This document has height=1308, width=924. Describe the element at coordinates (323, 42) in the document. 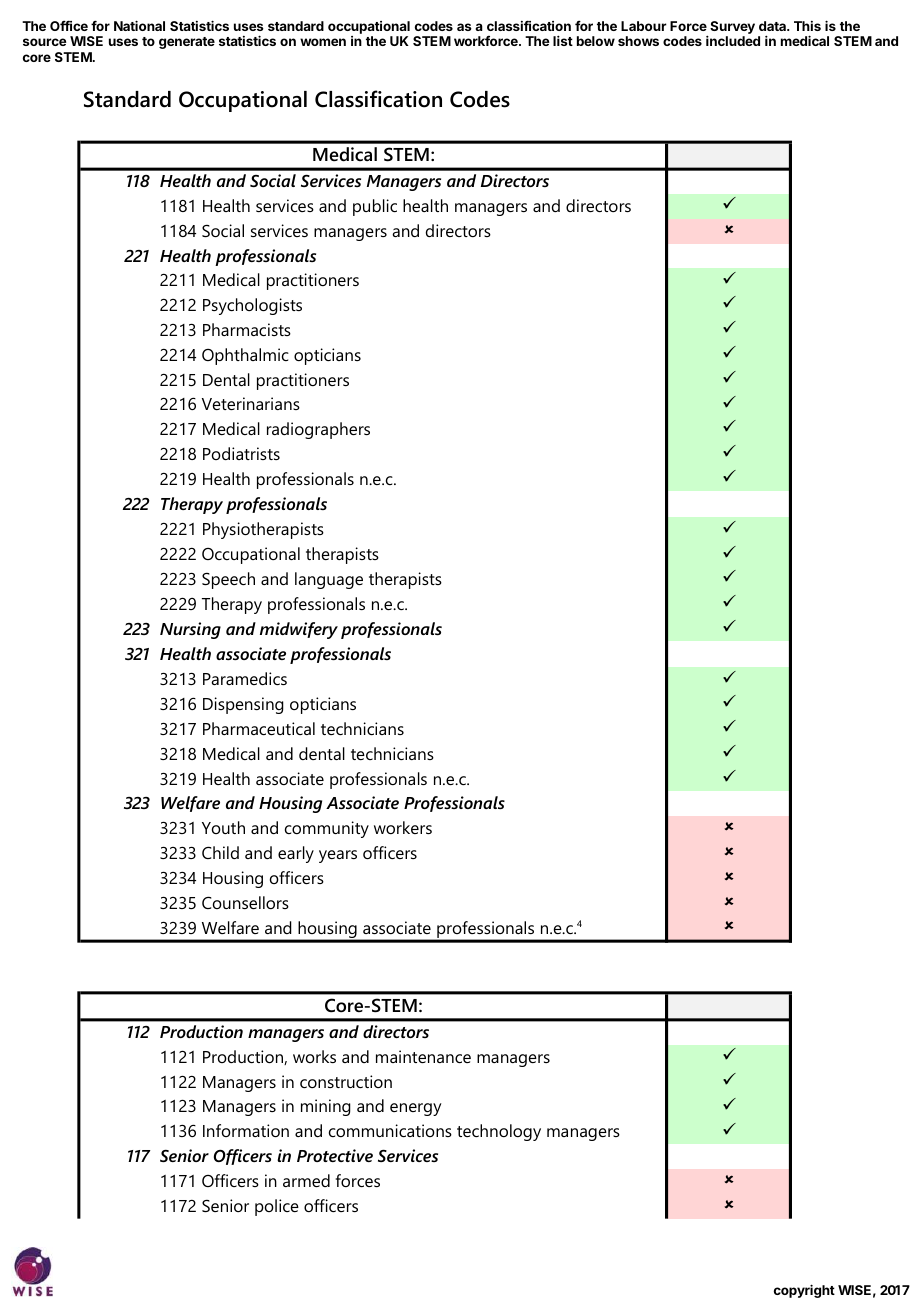

I see `women` at that location.
